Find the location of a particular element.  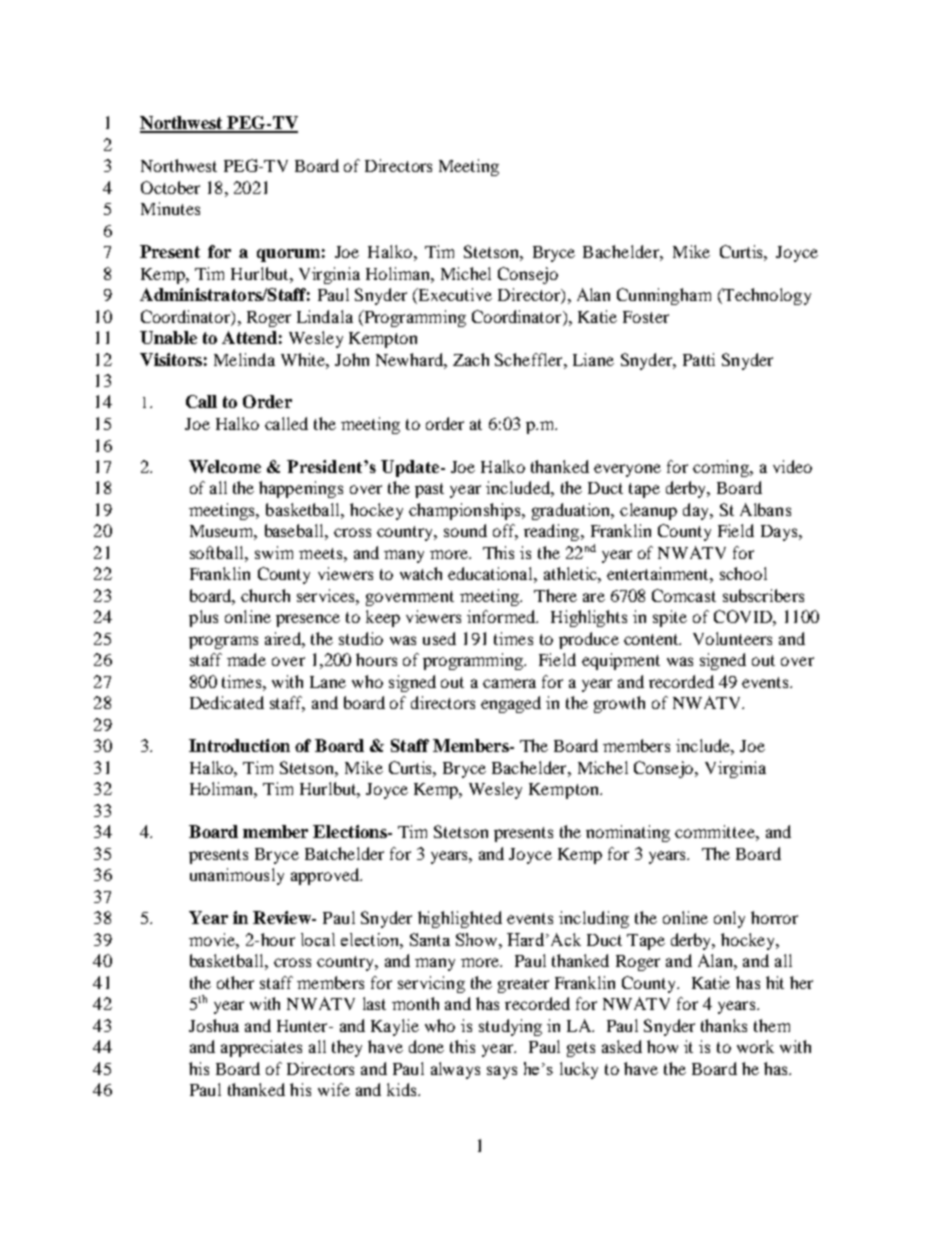

Minutes is located at coordinates (170, 208).
